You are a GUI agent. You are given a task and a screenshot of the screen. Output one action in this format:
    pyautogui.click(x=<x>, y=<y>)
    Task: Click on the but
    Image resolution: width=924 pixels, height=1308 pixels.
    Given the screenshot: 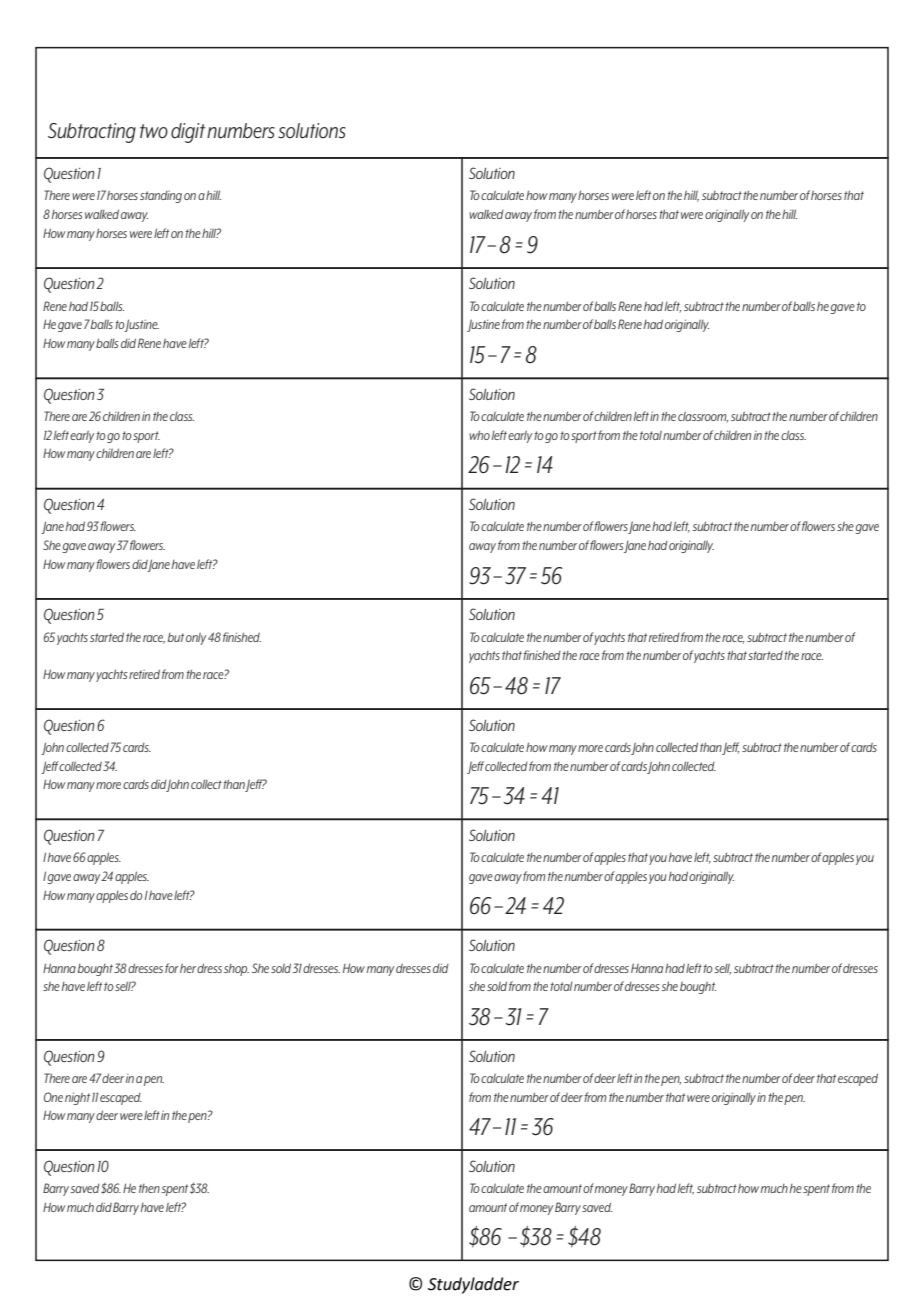 What is the action you would take?
    pyautogui.click(x=176, y=637)
